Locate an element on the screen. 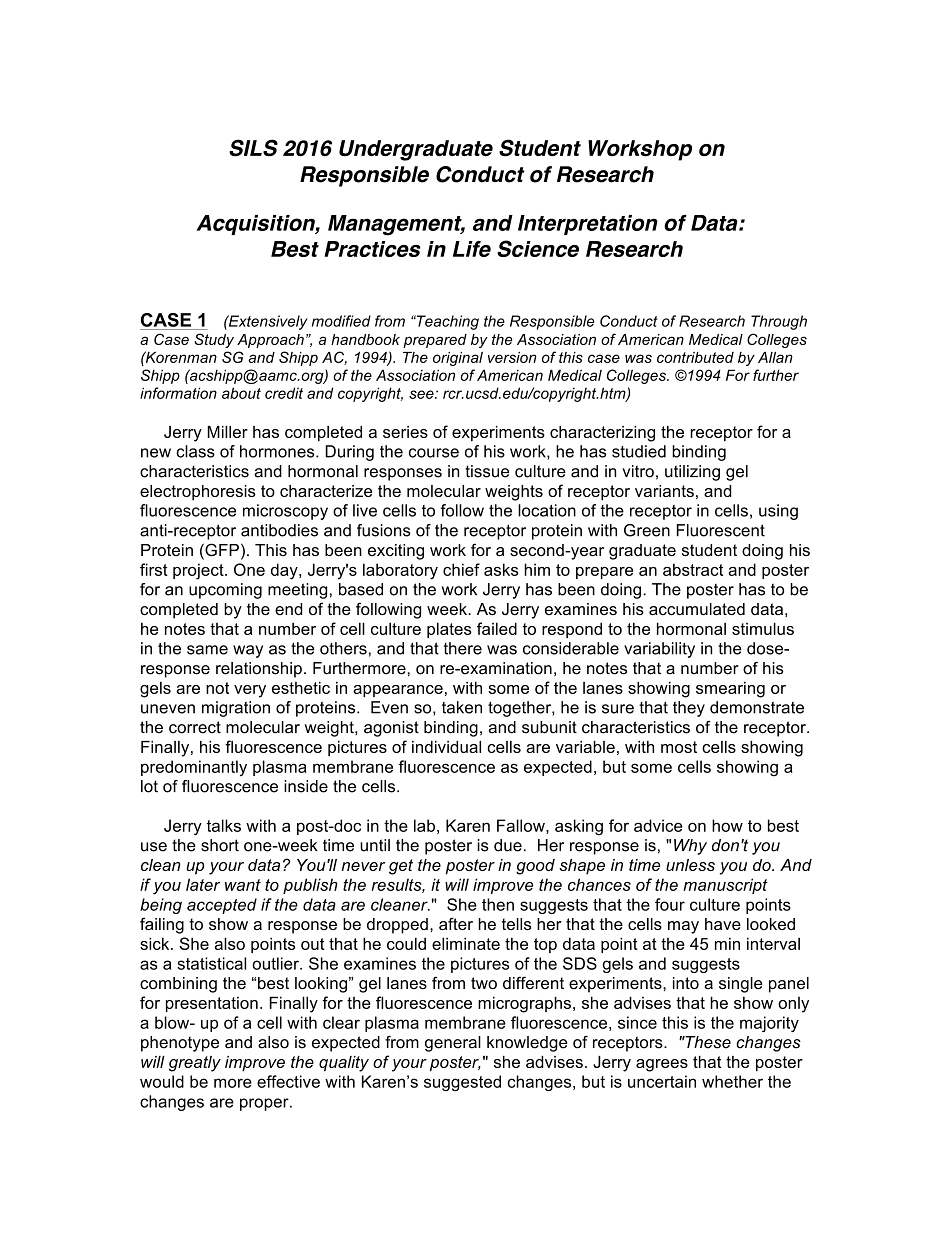 The image size is (952, 1233). plates is located at coordinates (449, 630).
